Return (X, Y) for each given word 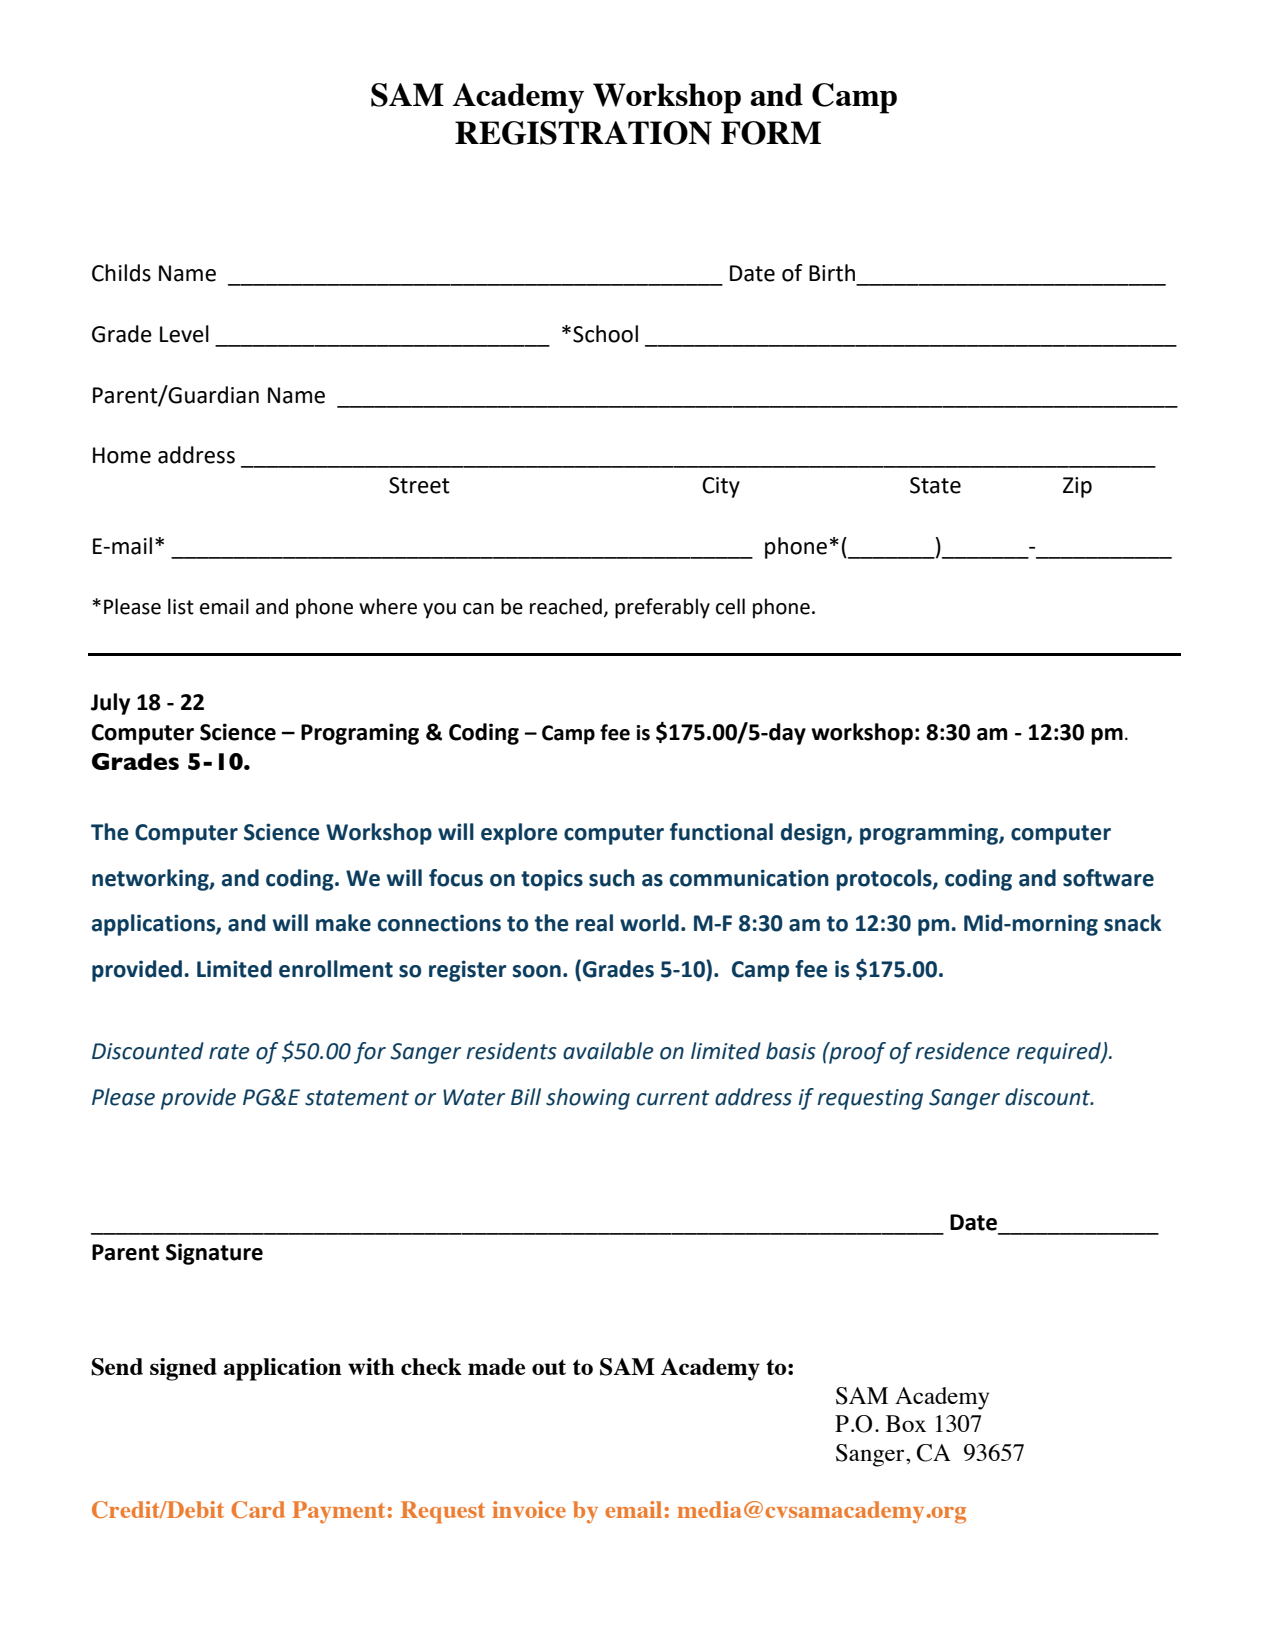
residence (962, 1051)
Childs (121, 273)
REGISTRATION (583, 133)
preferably (662, 608)
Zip (1077, 487)
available (608, 1051)
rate (229, 1052)
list (181, 606)
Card (258, 1509)
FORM (771, 133)
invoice (529, 1509)
